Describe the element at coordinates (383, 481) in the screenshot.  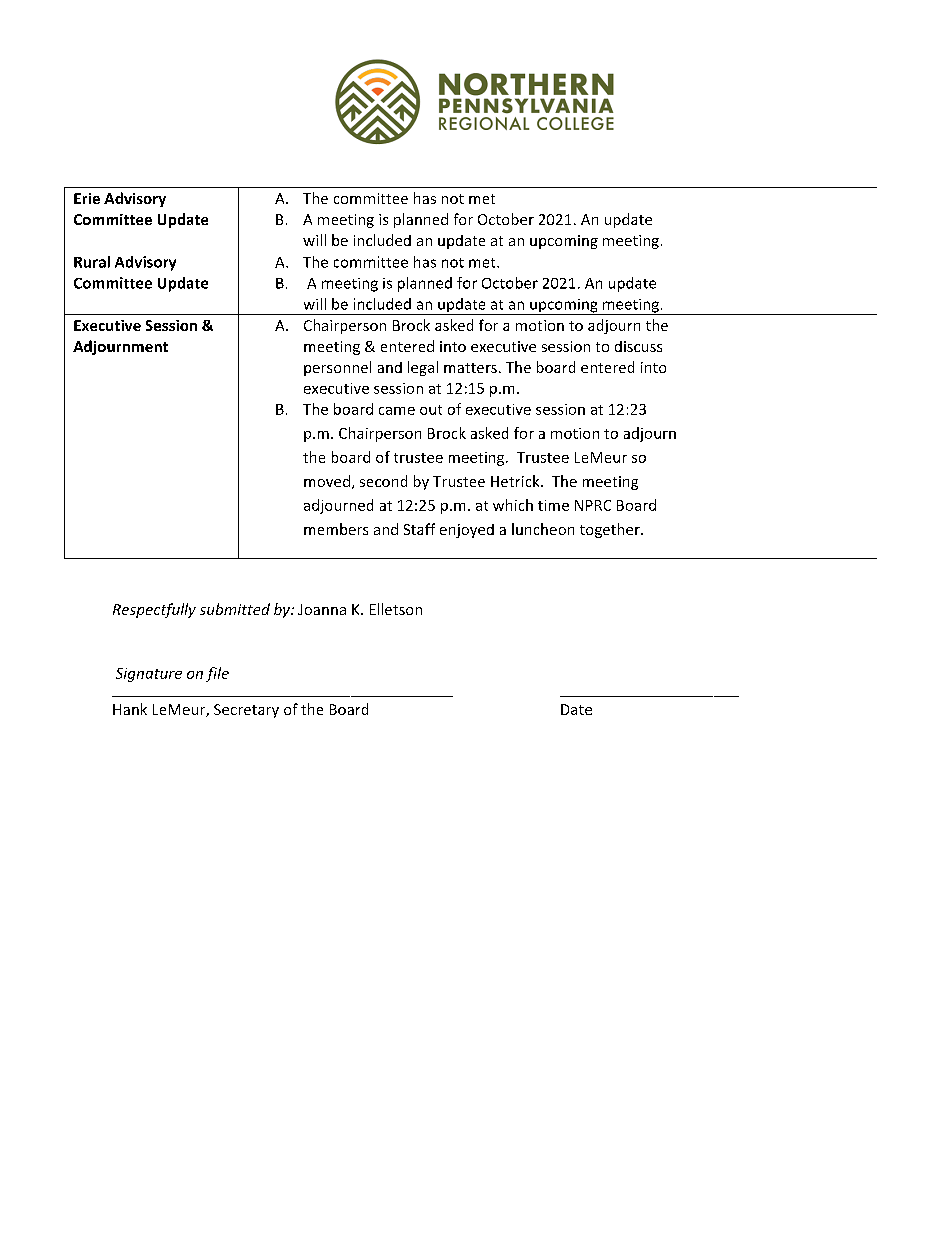
I see `second` at that location.
